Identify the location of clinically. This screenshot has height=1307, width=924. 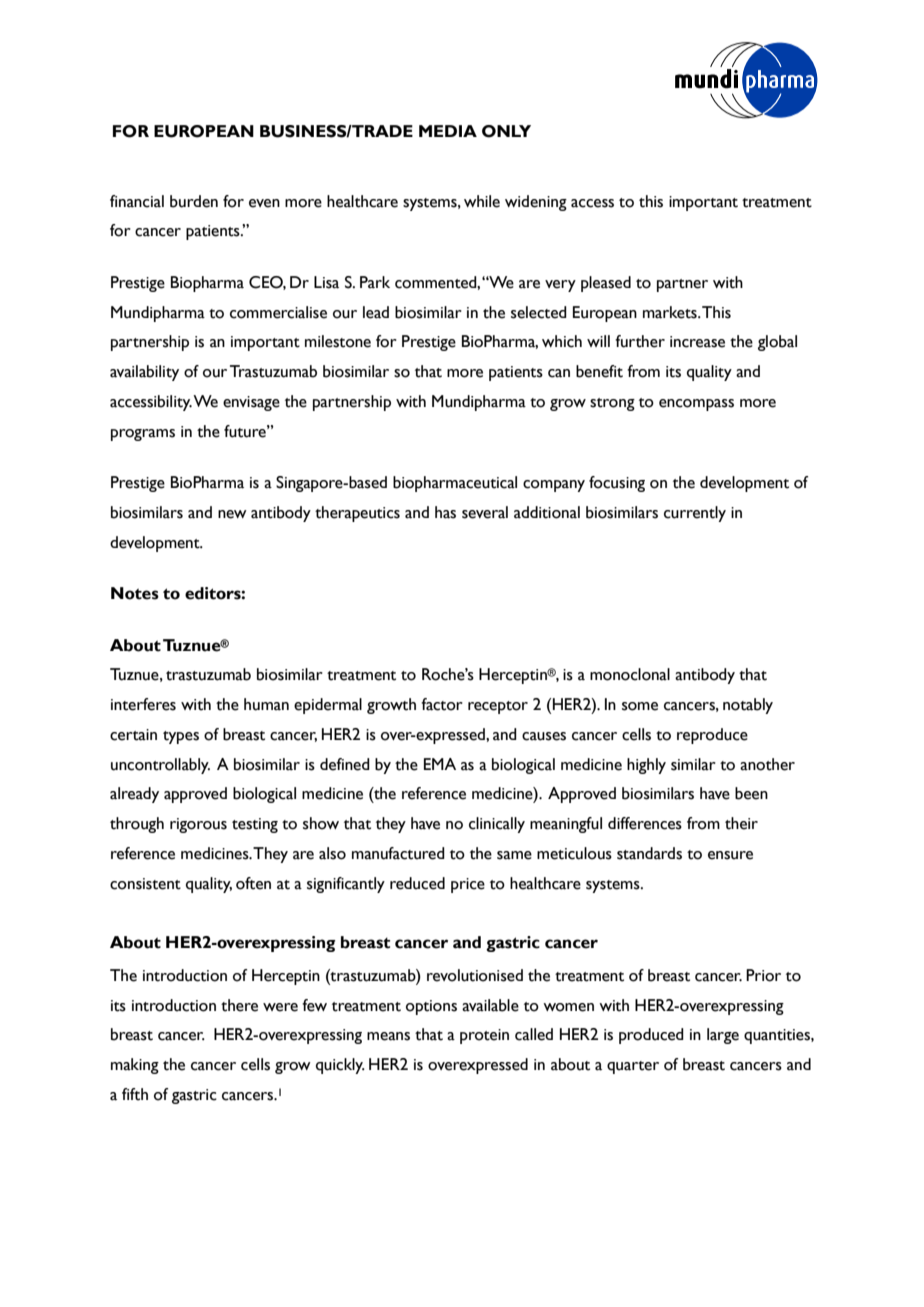
(497, 825).
